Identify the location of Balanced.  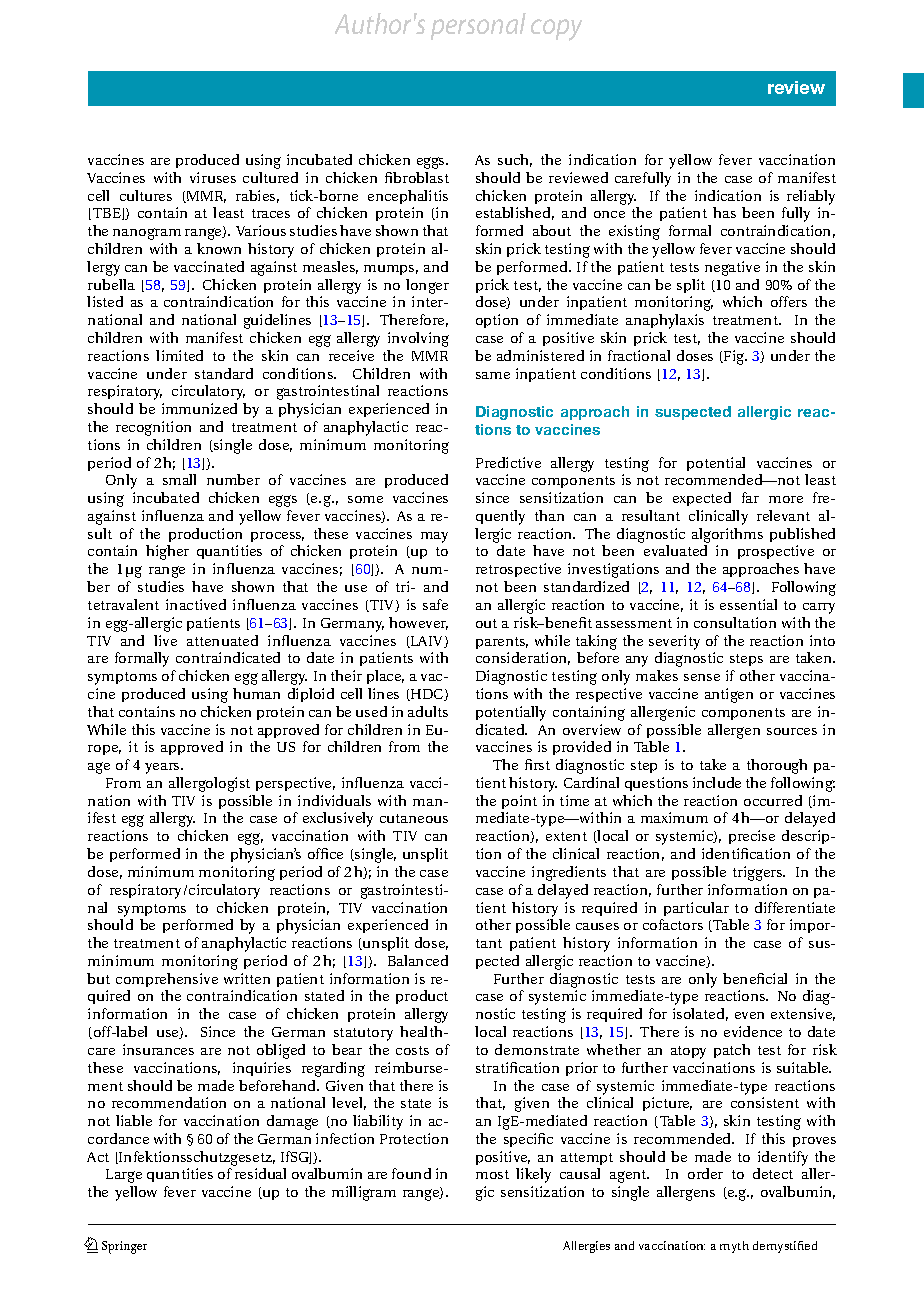
(418, 960).
